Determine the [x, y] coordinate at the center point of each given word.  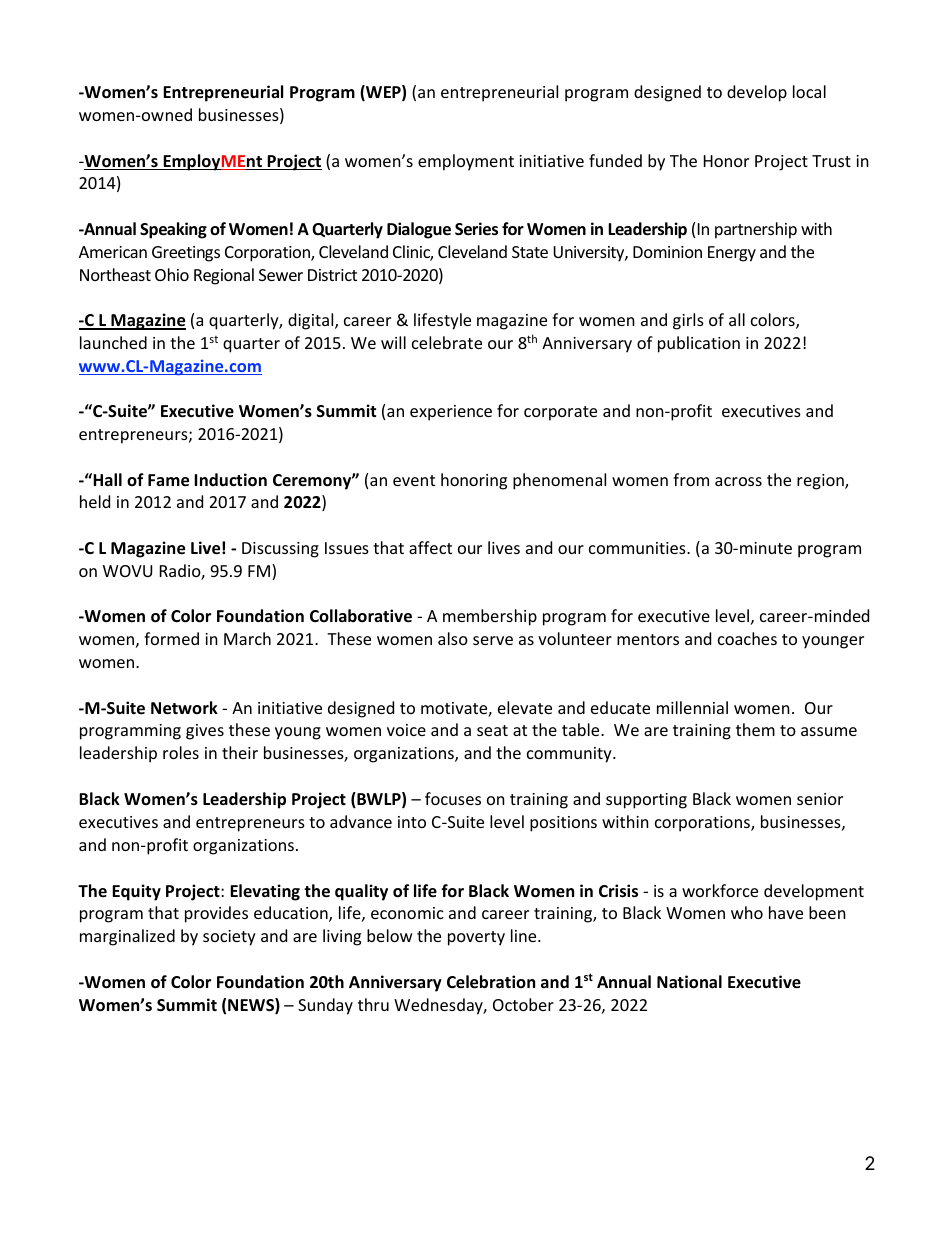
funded [615, 160]
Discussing [280, 550]
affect [430, 547]
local [809, 91]
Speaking [173, 230]
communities [638, 548]
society [229, 938]
